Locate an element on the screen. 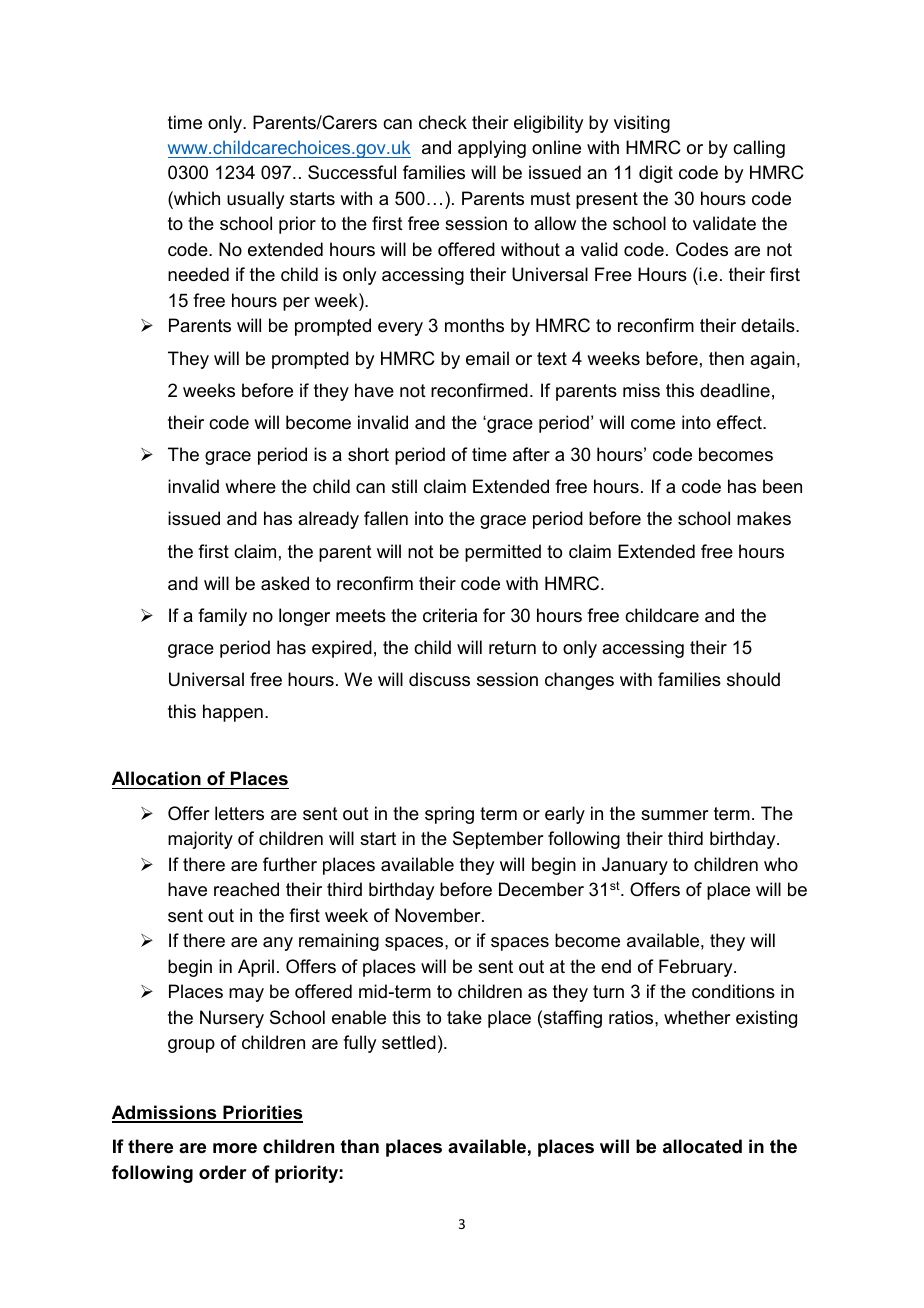  than is located at coordinates (359, 1146).
